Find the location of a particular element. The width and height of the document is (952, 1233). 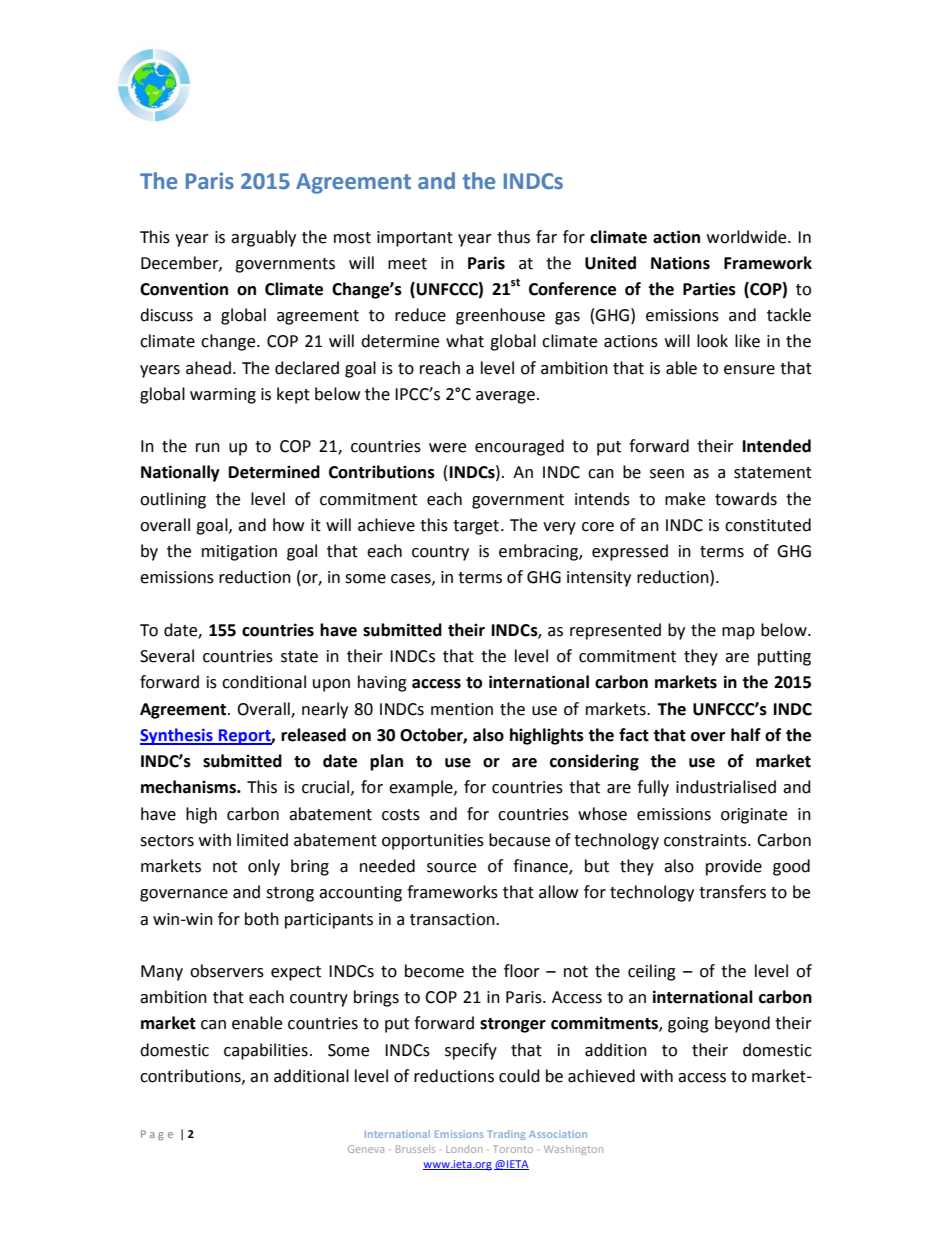

capabilities is located at coordinates (266, 1051).
